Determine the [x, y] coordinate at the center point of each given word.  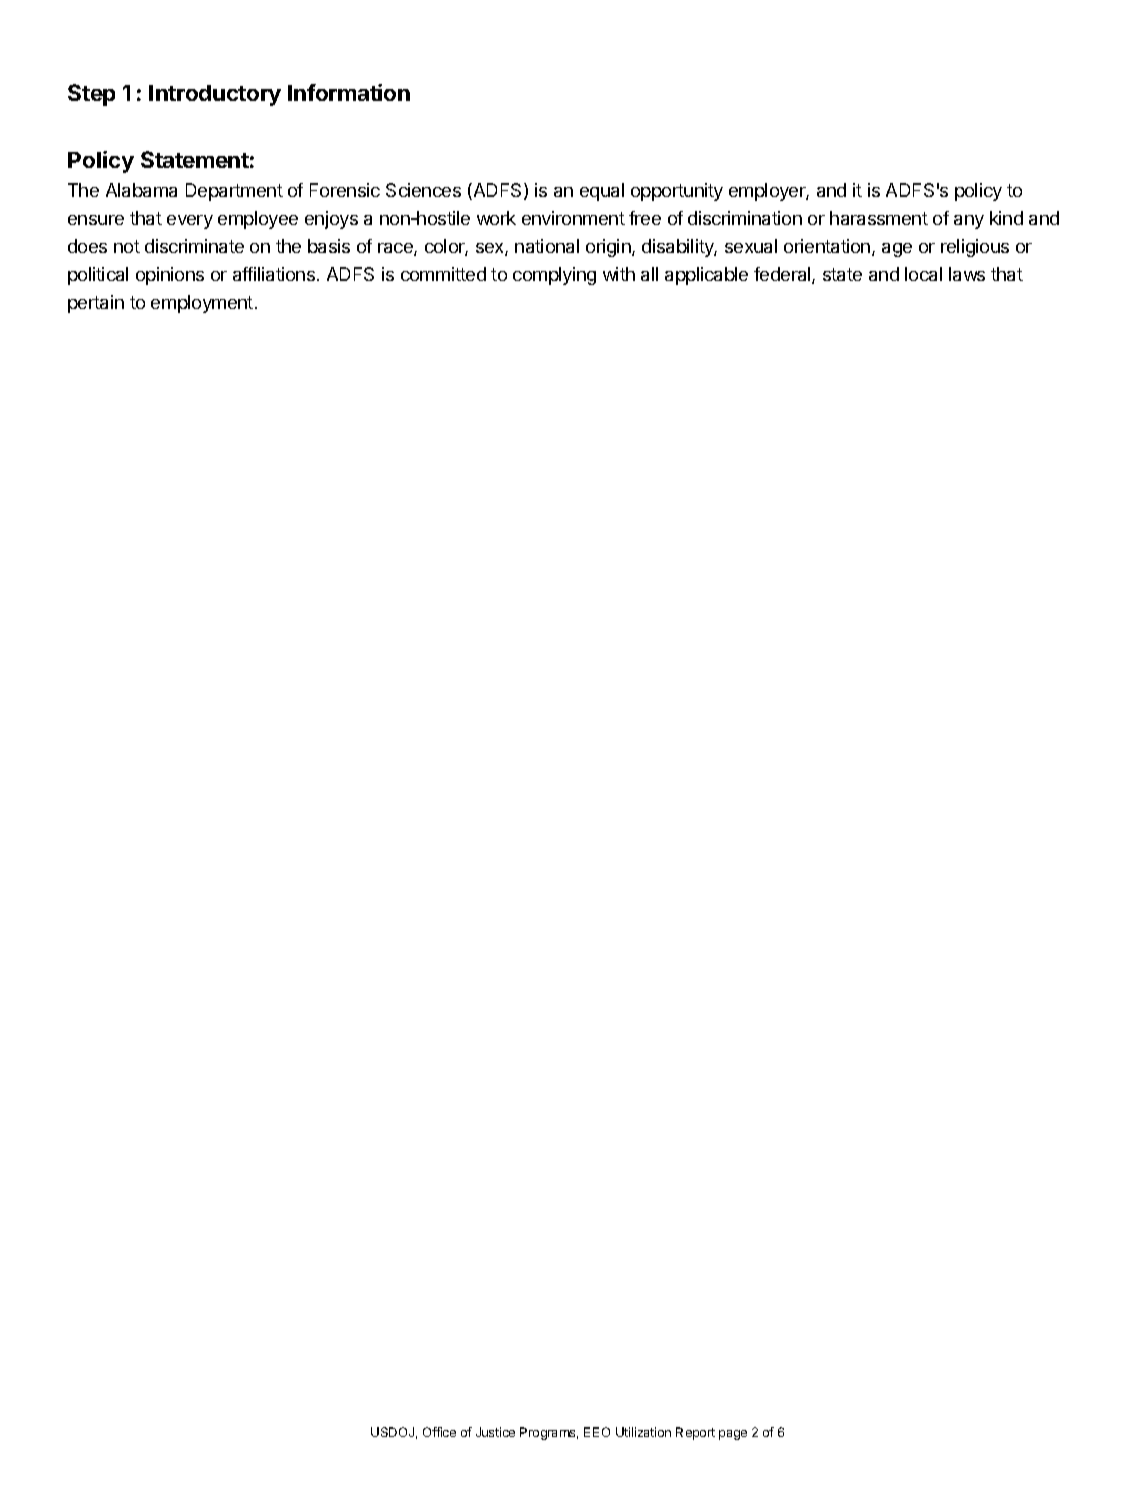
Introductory [215, 95]
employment [202, 304]
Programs [549, 1433]
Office [439, 1432]
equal [602, 192]
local [923, 274]
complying [554, 276]
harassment [879, 218]
